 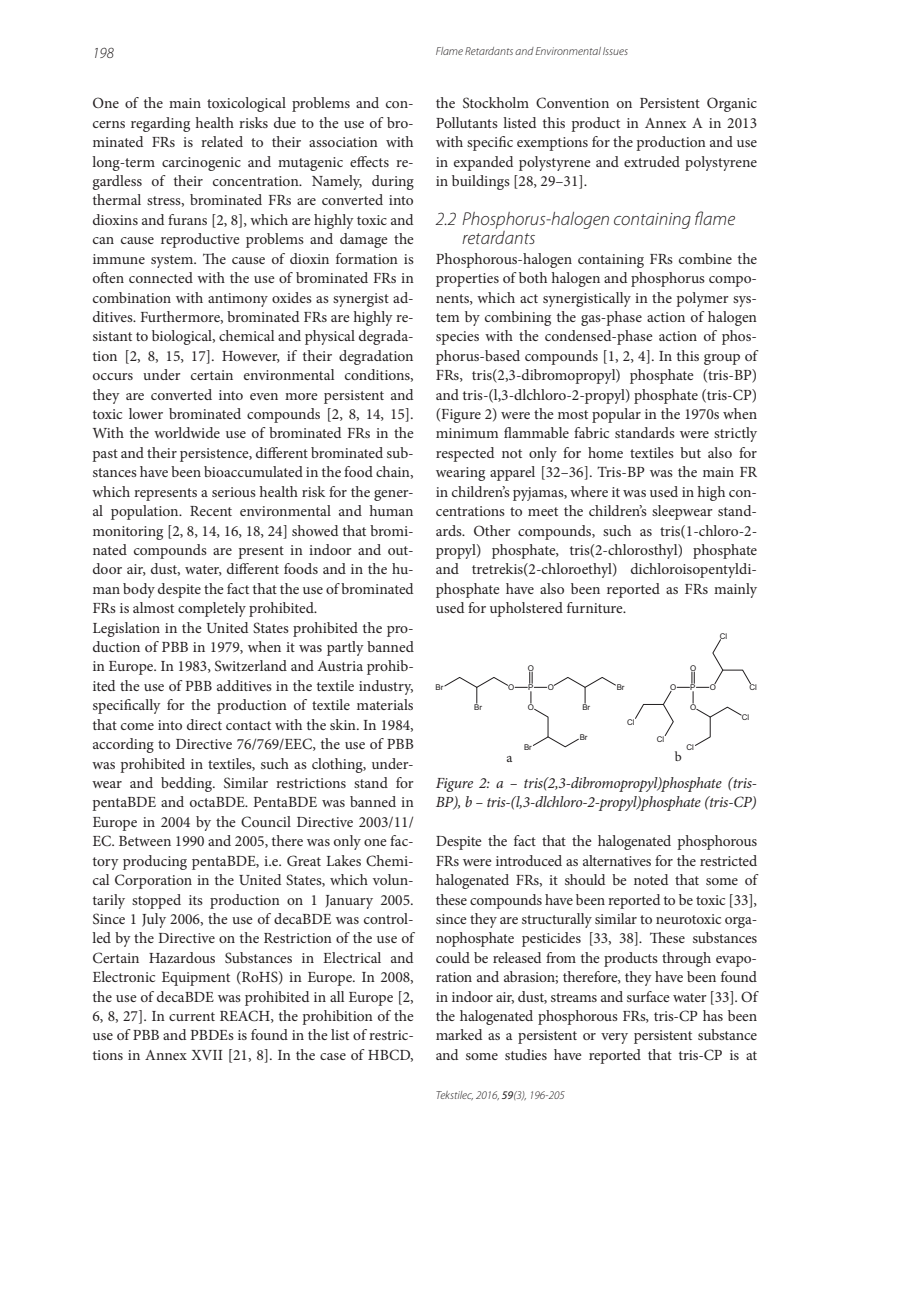 What do you see at coordinates (192, 1016) in the document?
I see `current` at bounding box center [192, 1016].
